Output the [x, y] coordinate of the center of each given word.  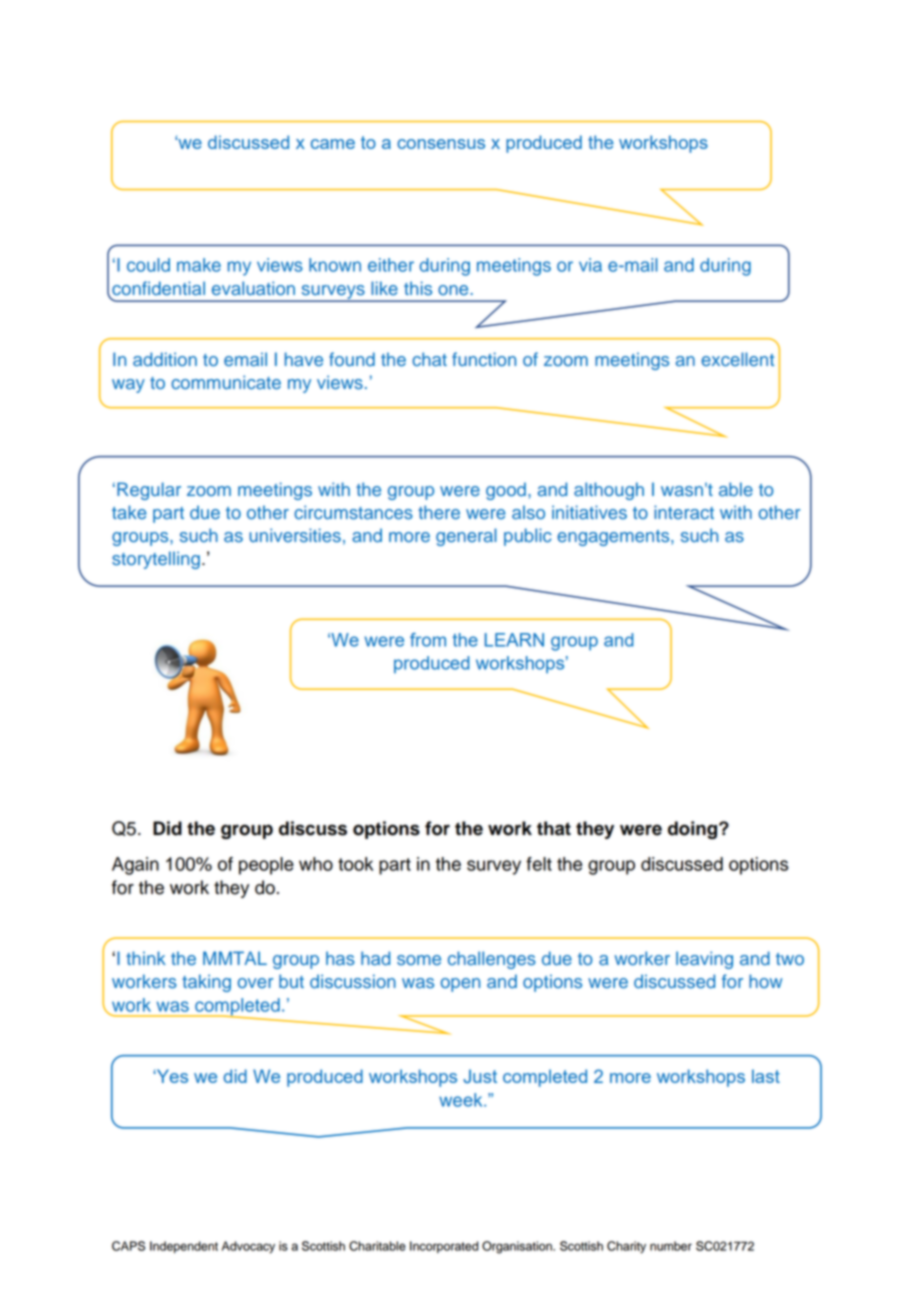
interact [684, 512]
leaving [704, 960]
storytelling [156, 560]
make [199, 265]
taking [206, 983]
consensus [441, 144]
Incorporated [444, 1247]
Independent [184, 1247]
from [428, 640]
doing [694, 830]
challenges [492, 960]
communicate [226, 382]
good [506, 491]
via [590, 265]
